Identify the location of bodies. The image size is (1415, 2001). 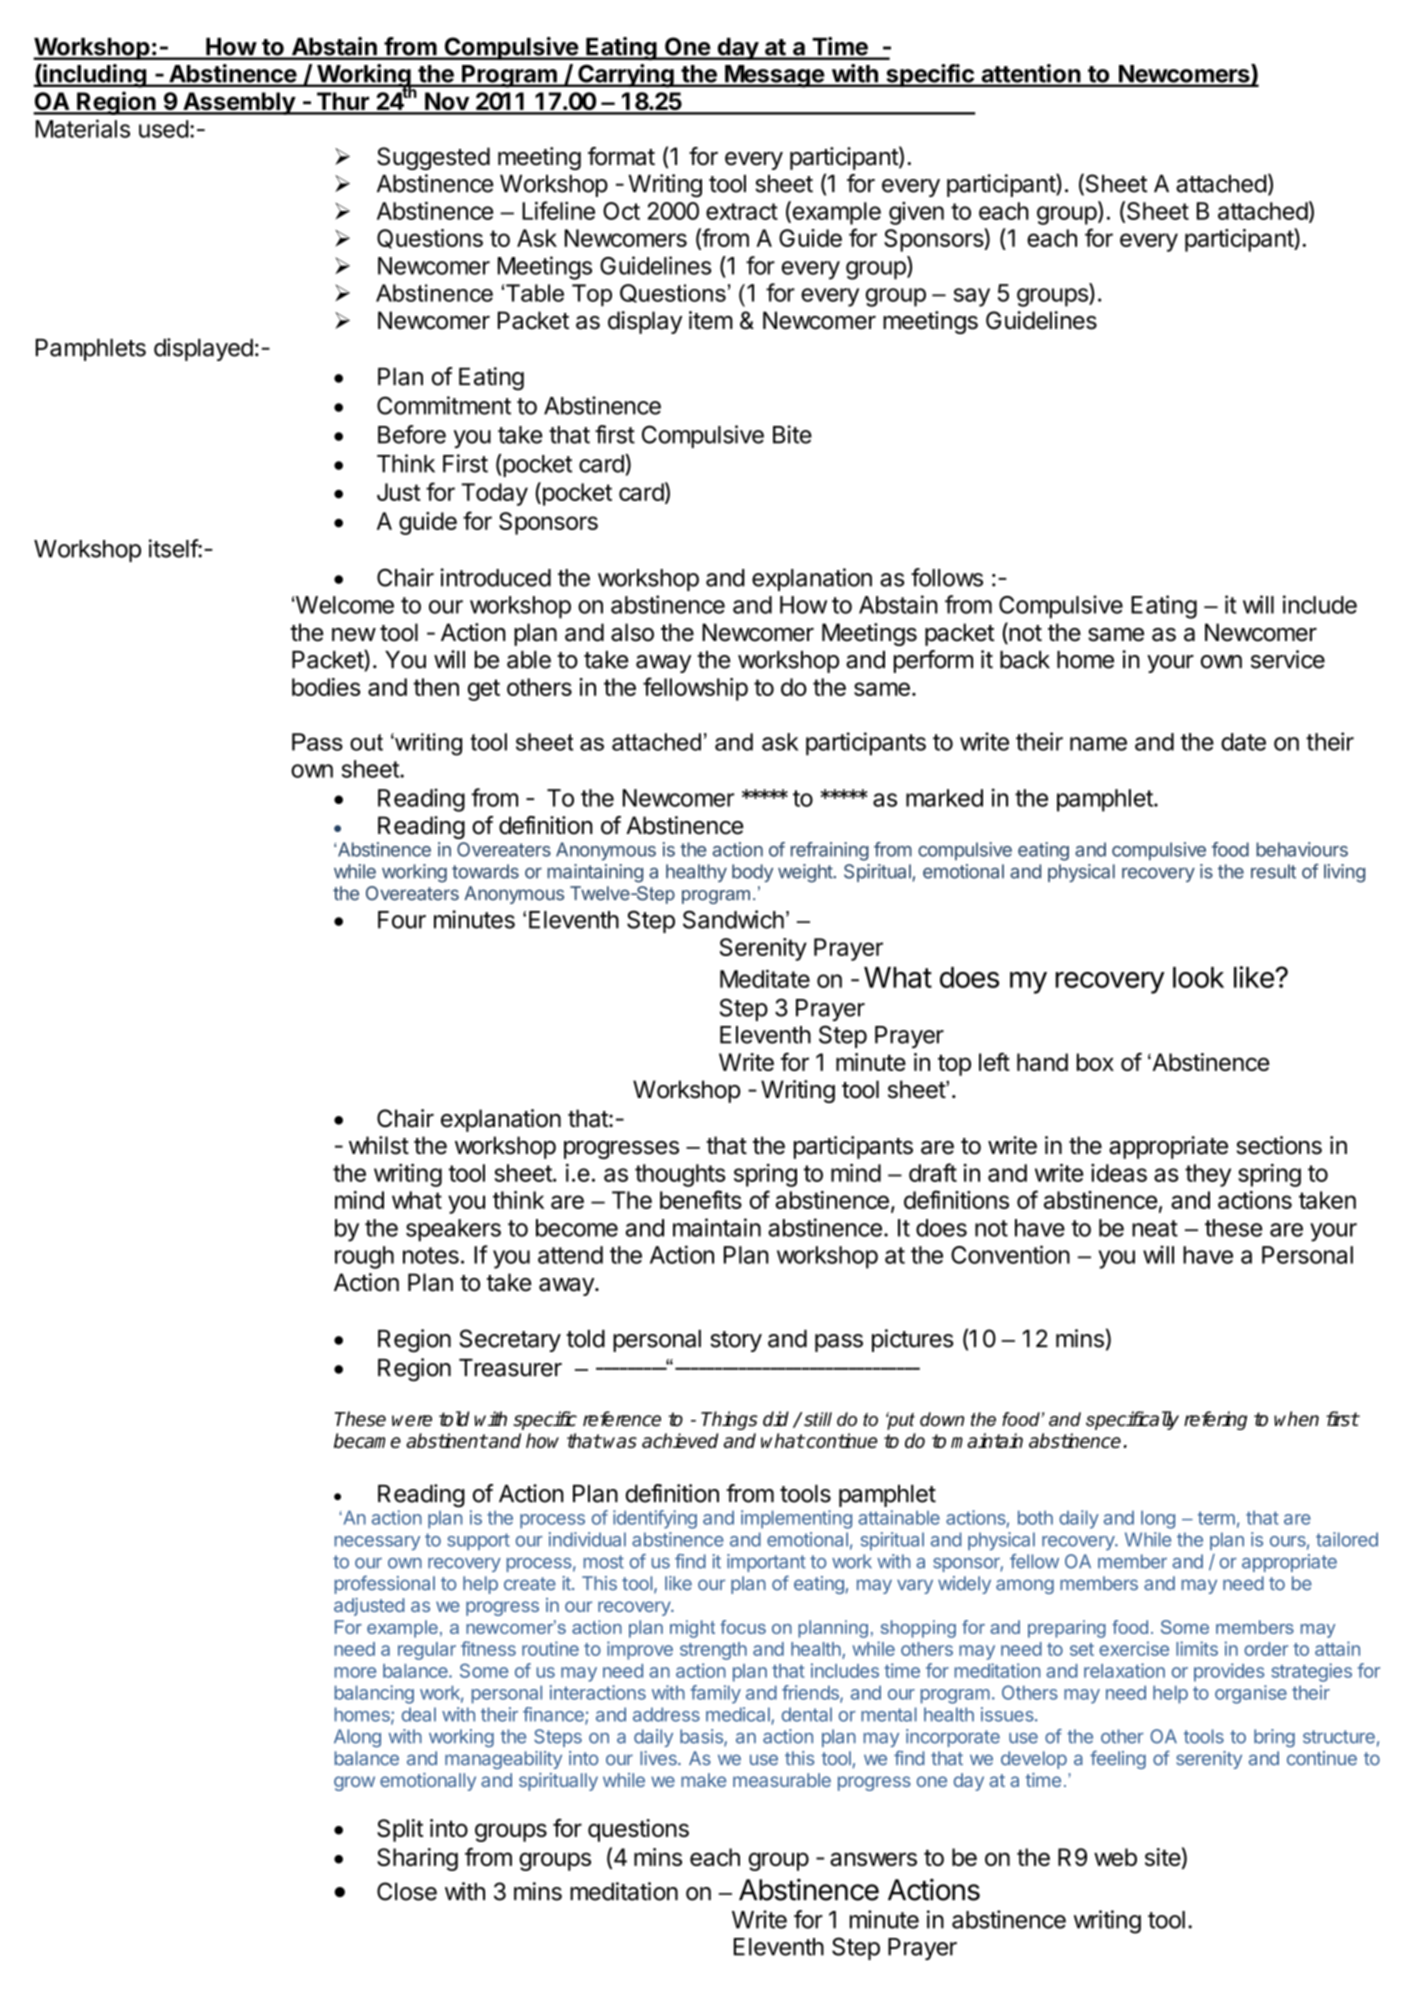
(326, 687).
